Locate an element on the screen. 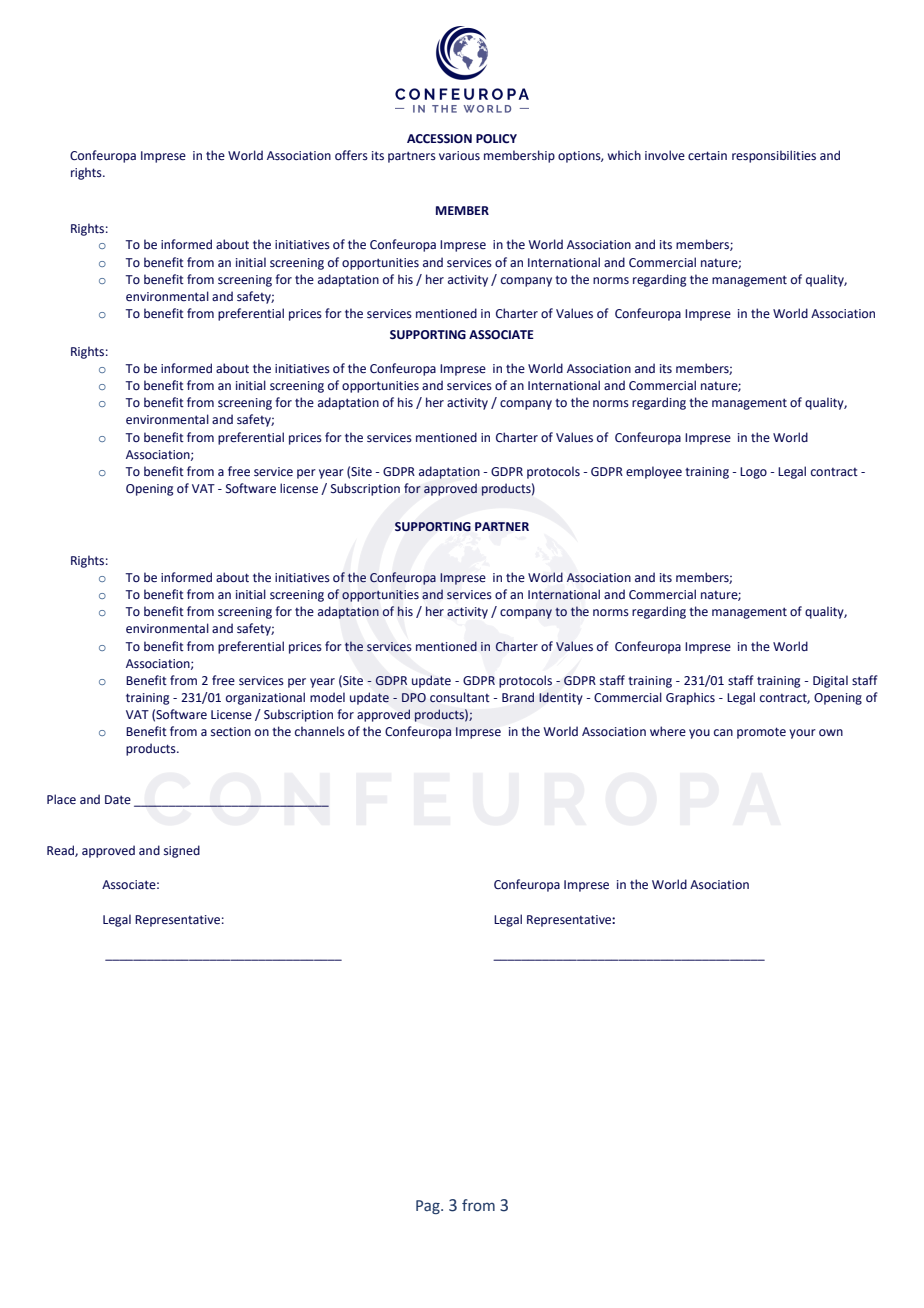 This screenshot has height=1308, width=924. promote is located at coordinates (761, 733).
